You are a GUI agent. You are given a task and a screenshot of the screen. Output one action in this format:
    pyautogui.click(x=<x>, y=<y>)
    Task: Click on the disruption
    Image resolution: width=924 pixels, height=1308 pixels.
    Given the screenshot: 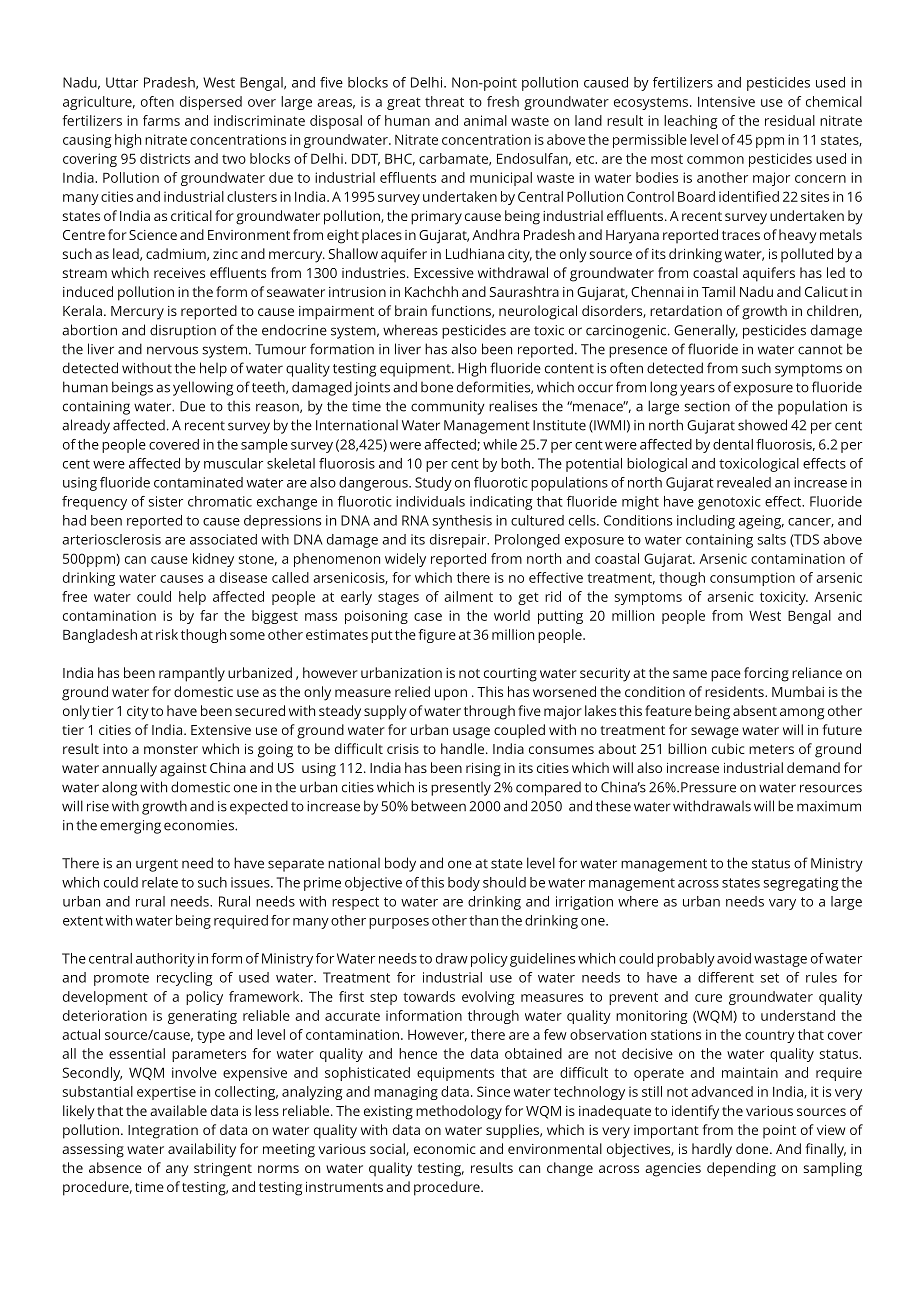 What is the action you would take?
    pyautogui.click(x=183, y=331)
